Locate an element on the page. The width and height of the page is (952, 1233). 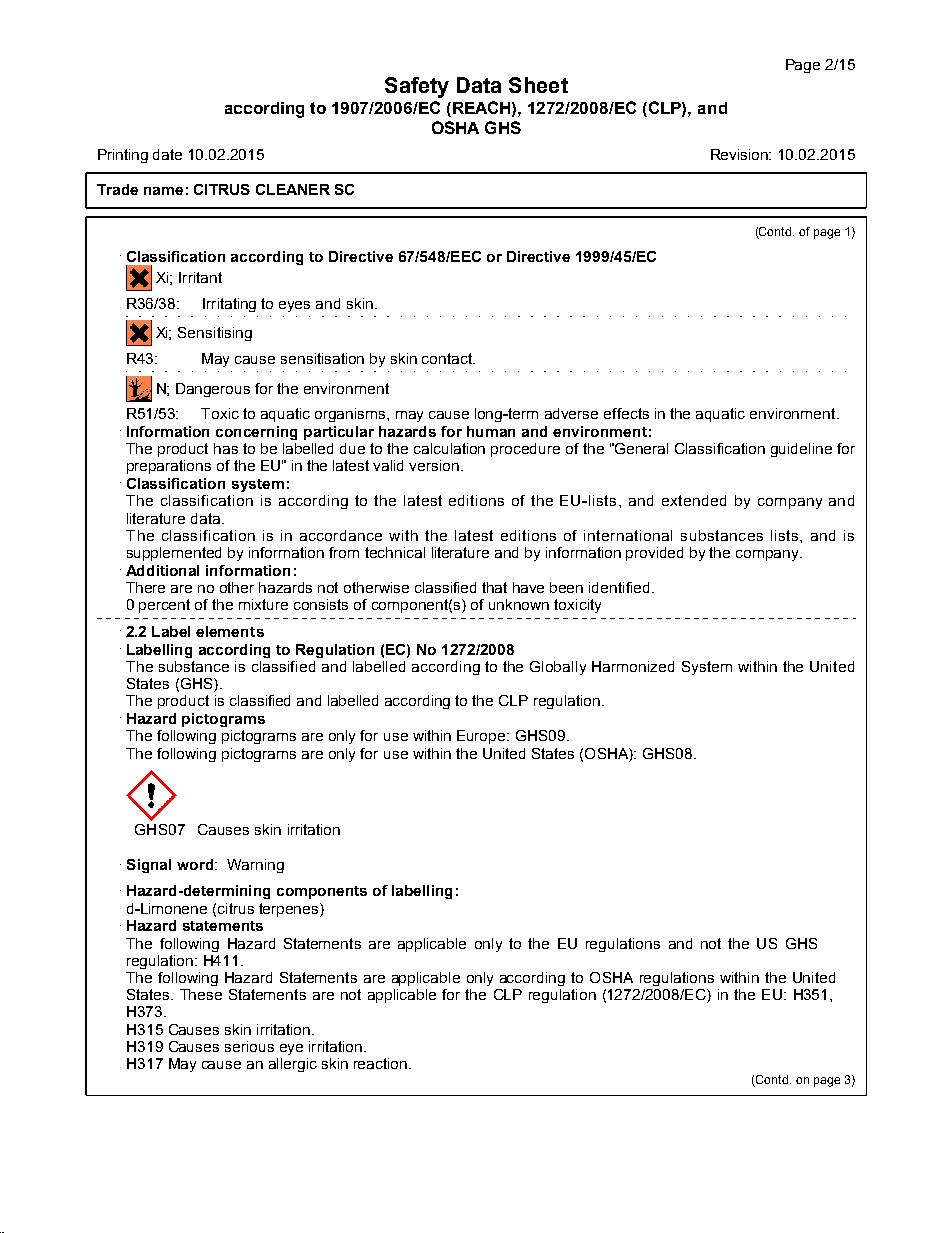
word is located at coordinates (195, 864).
